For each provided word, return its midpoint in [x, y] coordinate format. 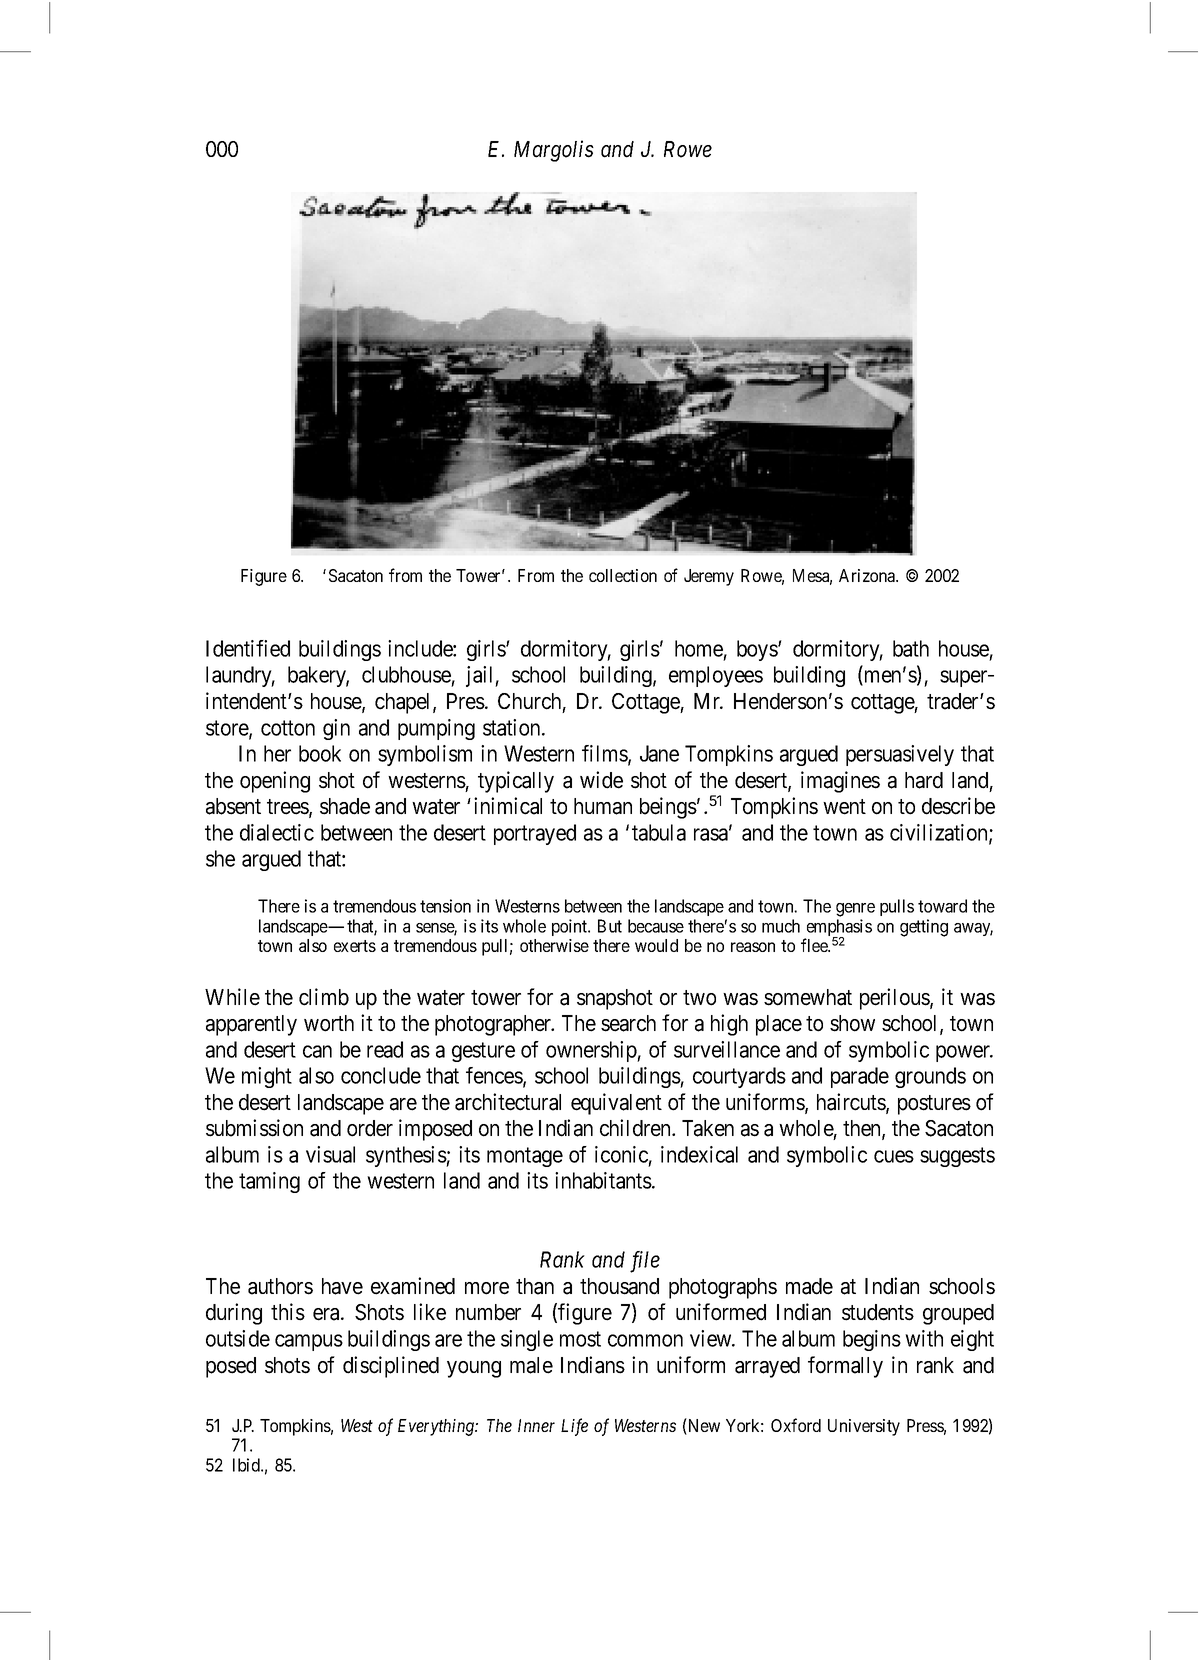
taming [269, 1182]
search [628, 1023]
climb [324, 997]
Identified [248, 648]
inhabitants [603, 1180]
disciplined [391, 1367]
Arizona [868, 575]
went [844, 807]
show [852, 1023]
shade [345, 806]
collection [623, 575]
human [603, 806]
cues [894, 1156]
